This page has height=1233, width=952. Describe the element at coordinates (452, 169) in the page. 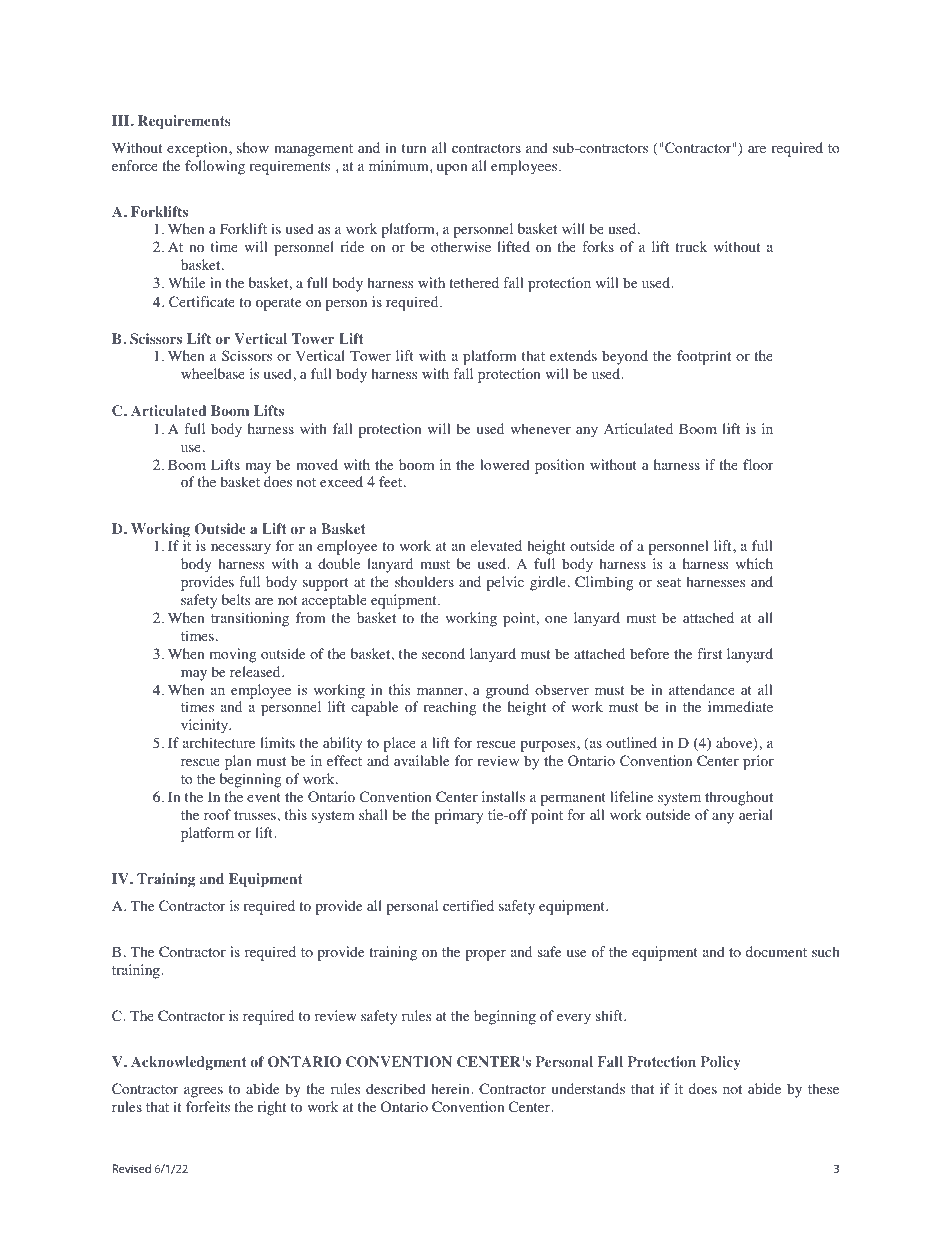

I see `upon` at that location.
